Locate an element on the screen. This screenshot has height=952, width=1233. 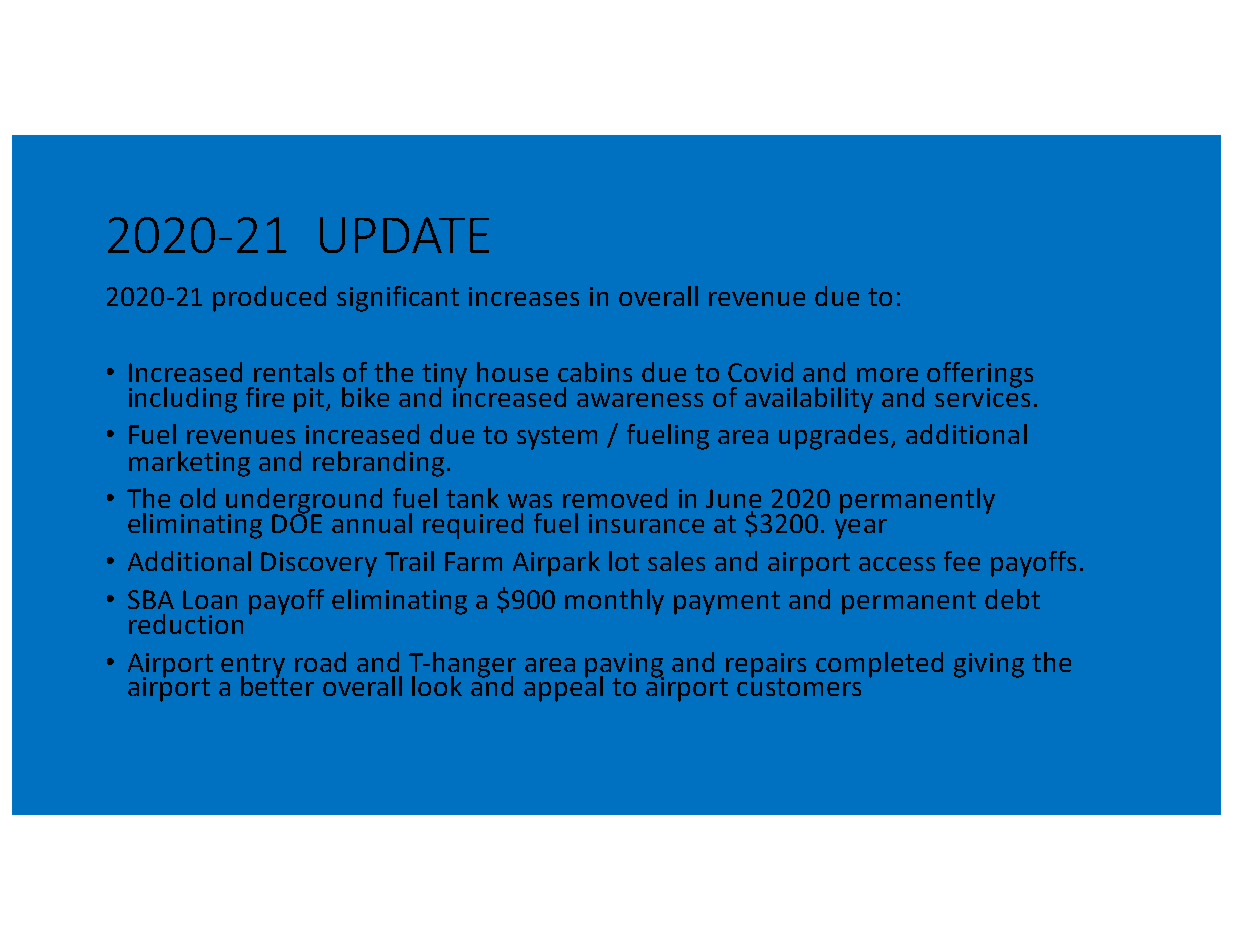
upgrades is located at coordinates (835, 437).
